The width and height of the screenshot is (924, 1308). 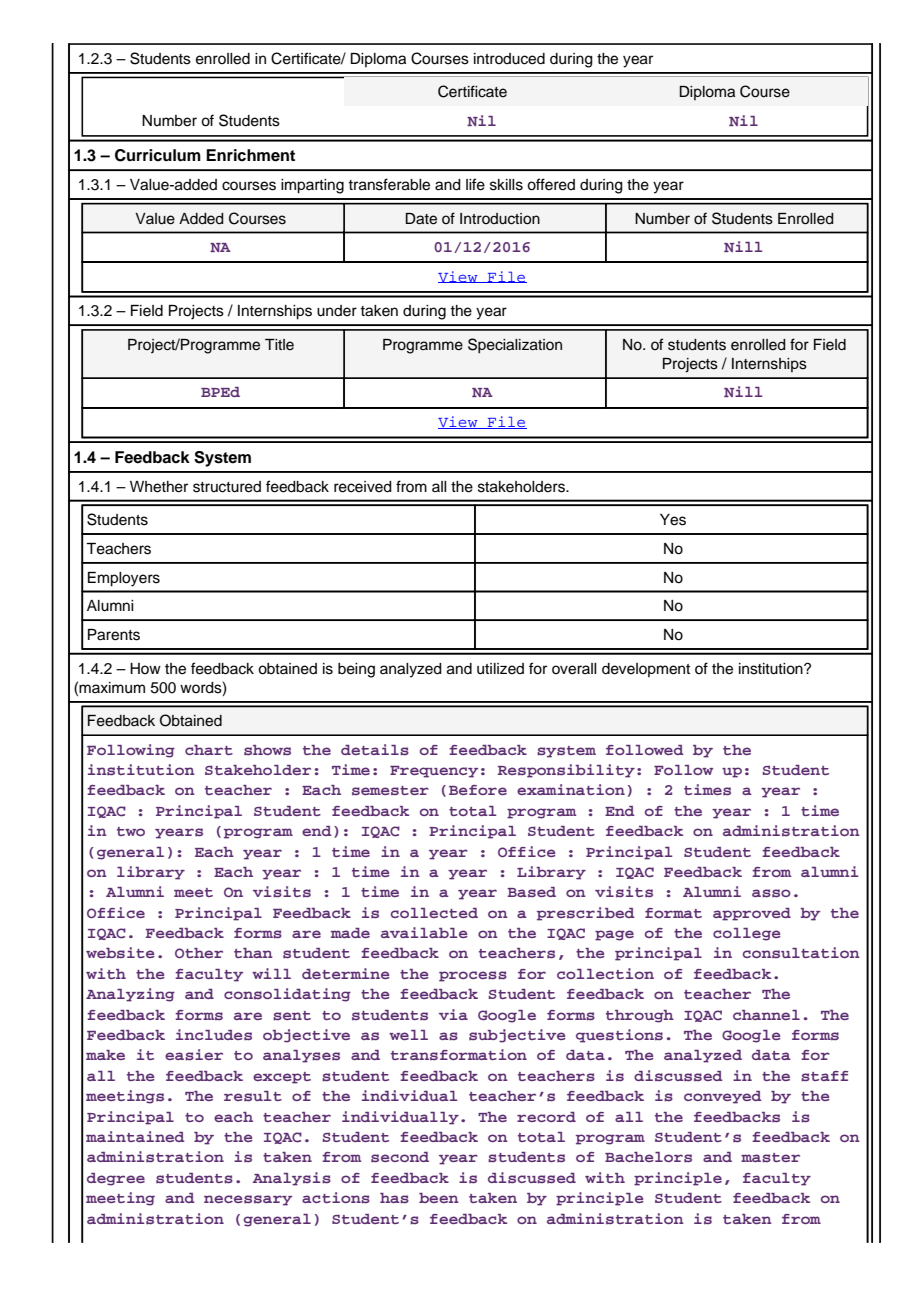 I want to click on Other, so click(x=199, y=953).
